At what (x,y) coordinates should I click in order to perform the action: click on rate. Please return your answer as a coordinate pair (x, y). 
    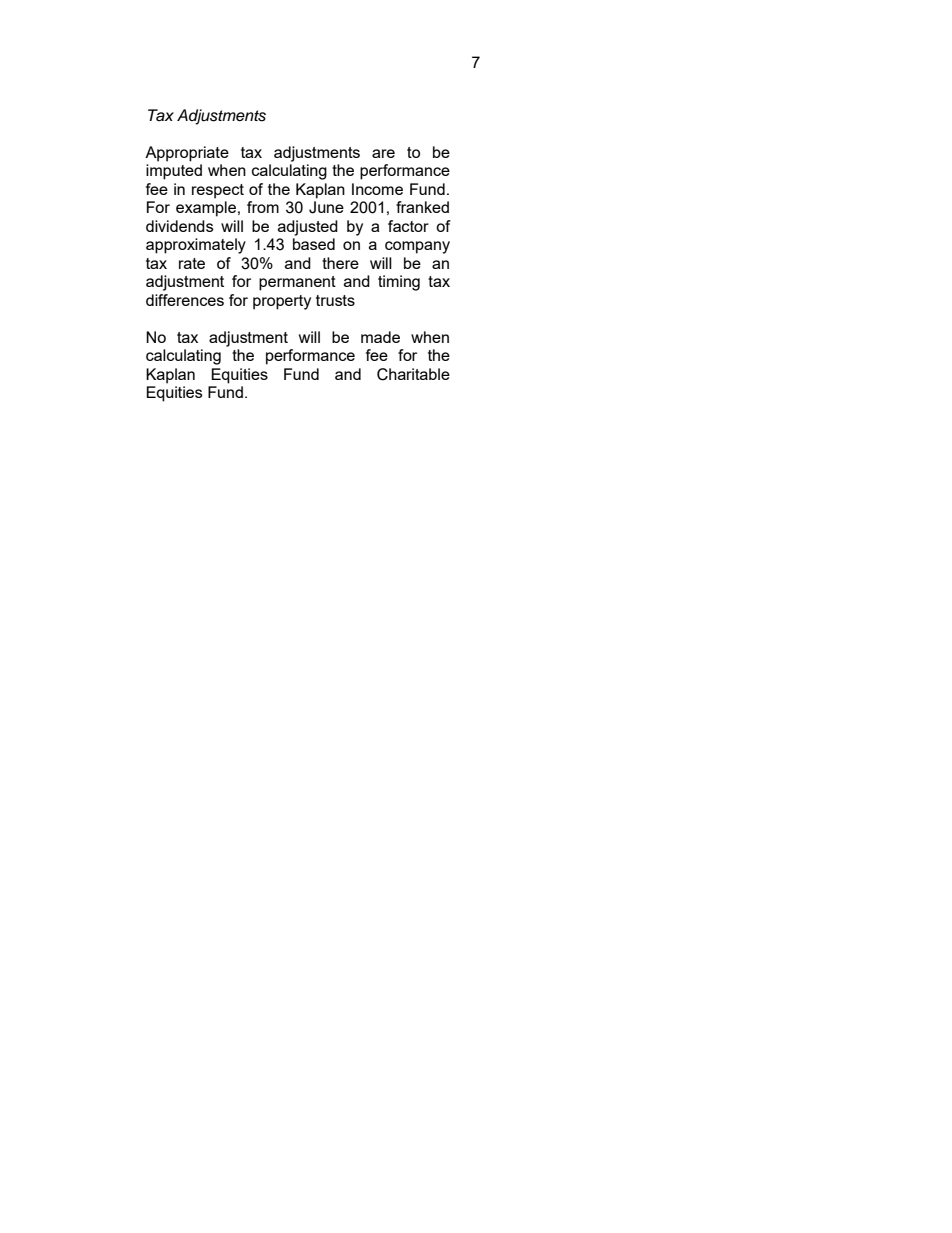
    Looking at the image, I should click on (192, 263).
